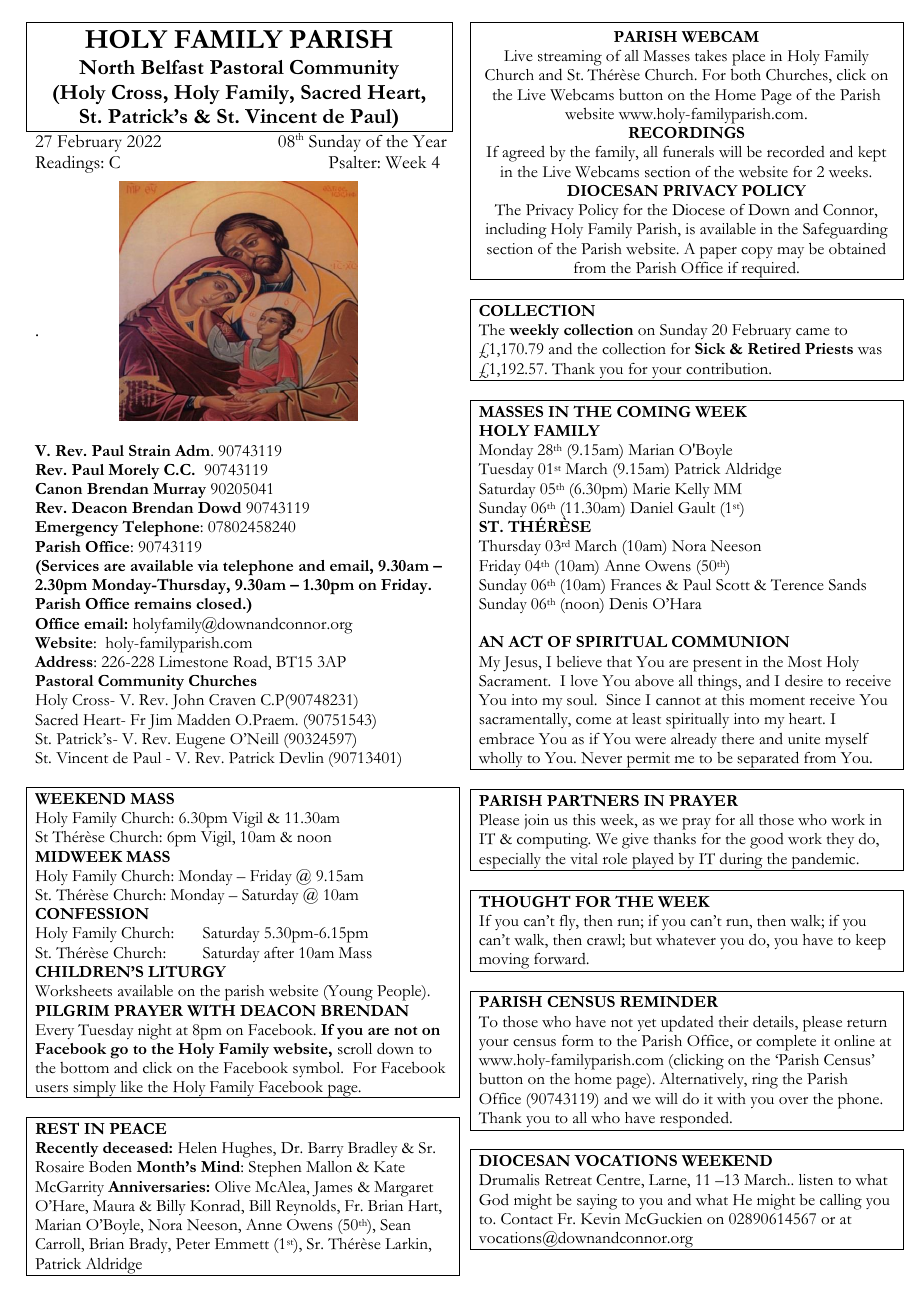  What do you see at coordinates (805, 662) in the image?
I see `Most` at bounding box center [805, 662].
